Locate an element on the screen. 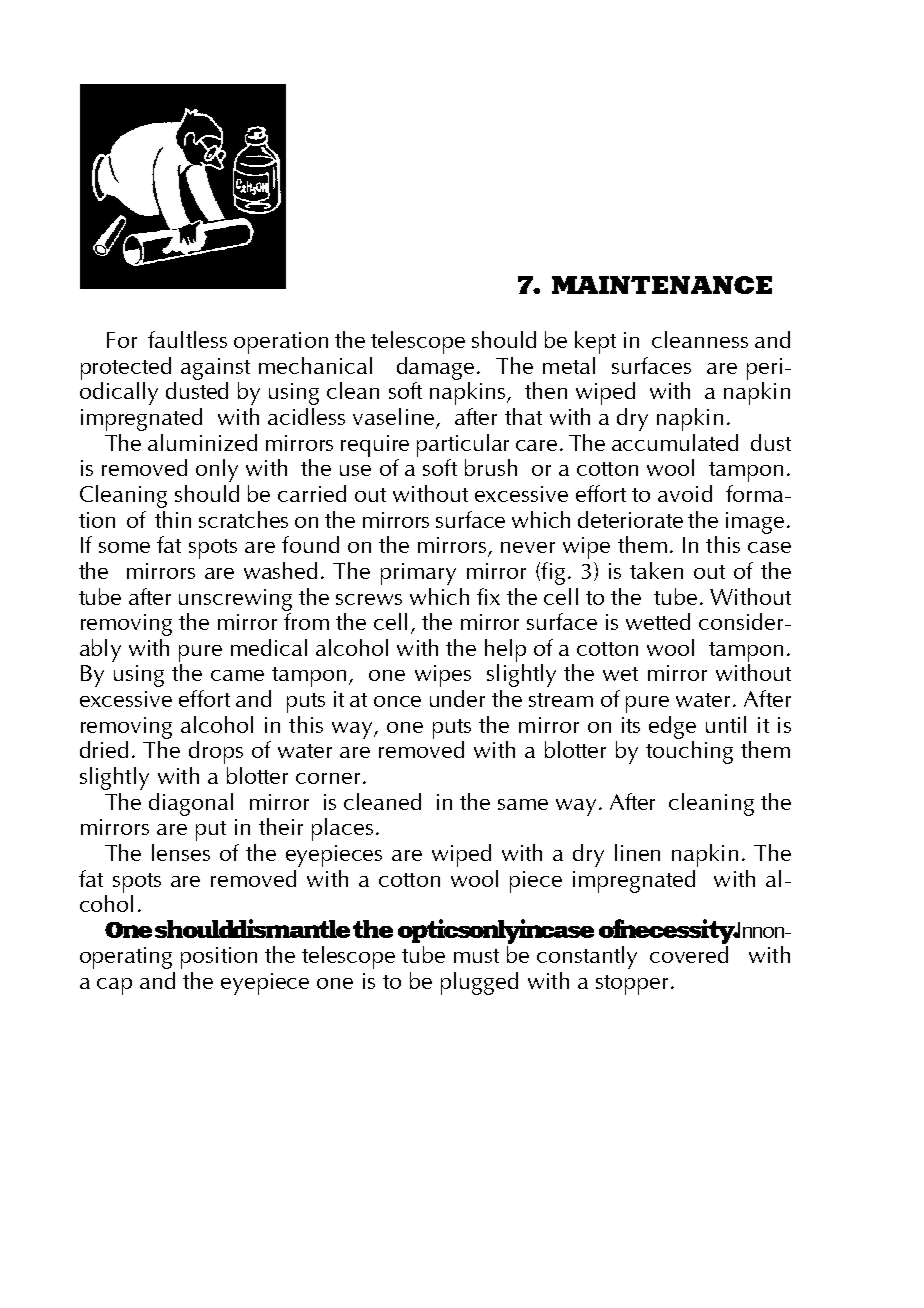 This screenshot has width=924, height=1308. wetted is located at coordinates (658, 621).
